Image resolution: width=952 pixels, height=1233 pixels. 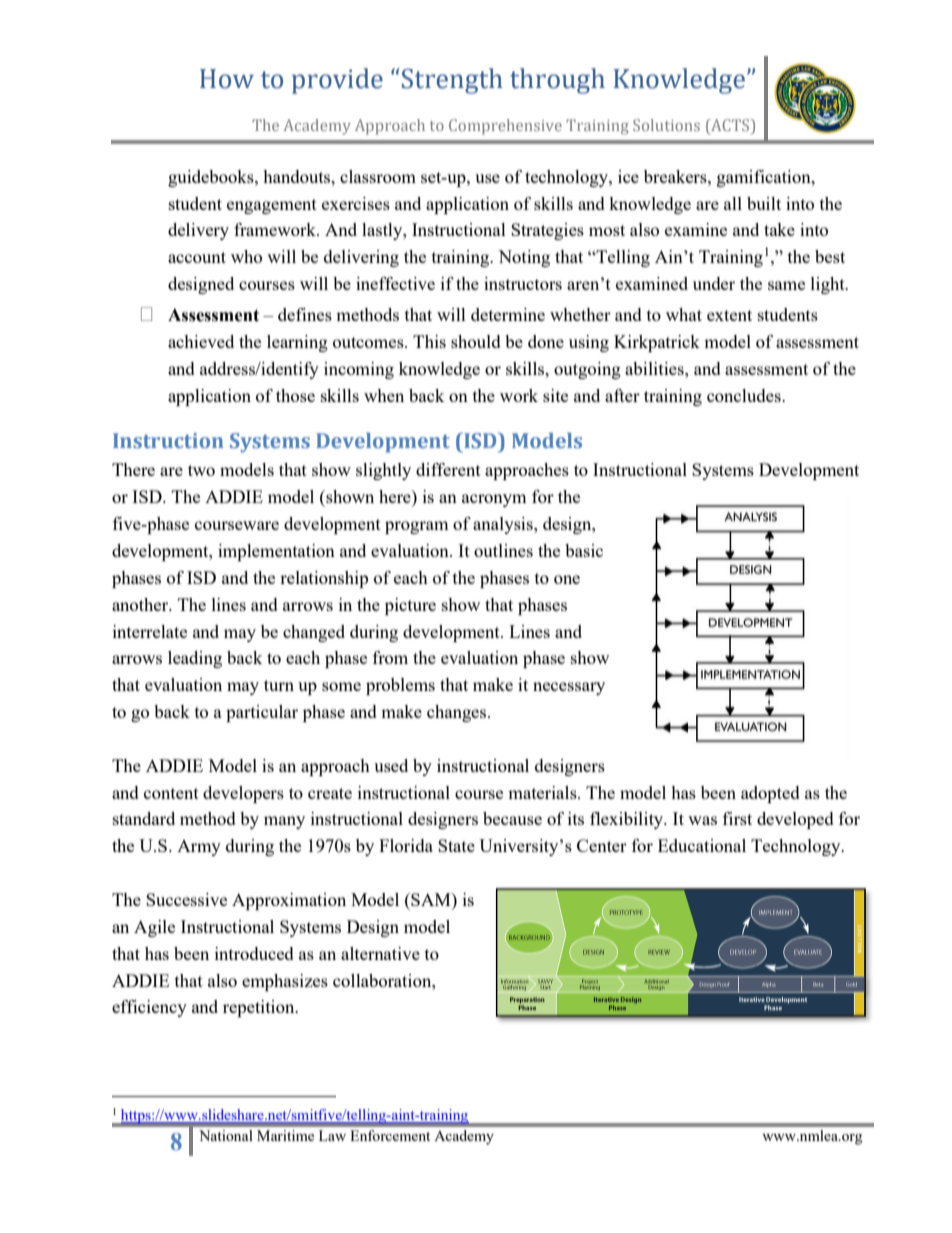 I want to click on National, so click(x=226, y=1135).
